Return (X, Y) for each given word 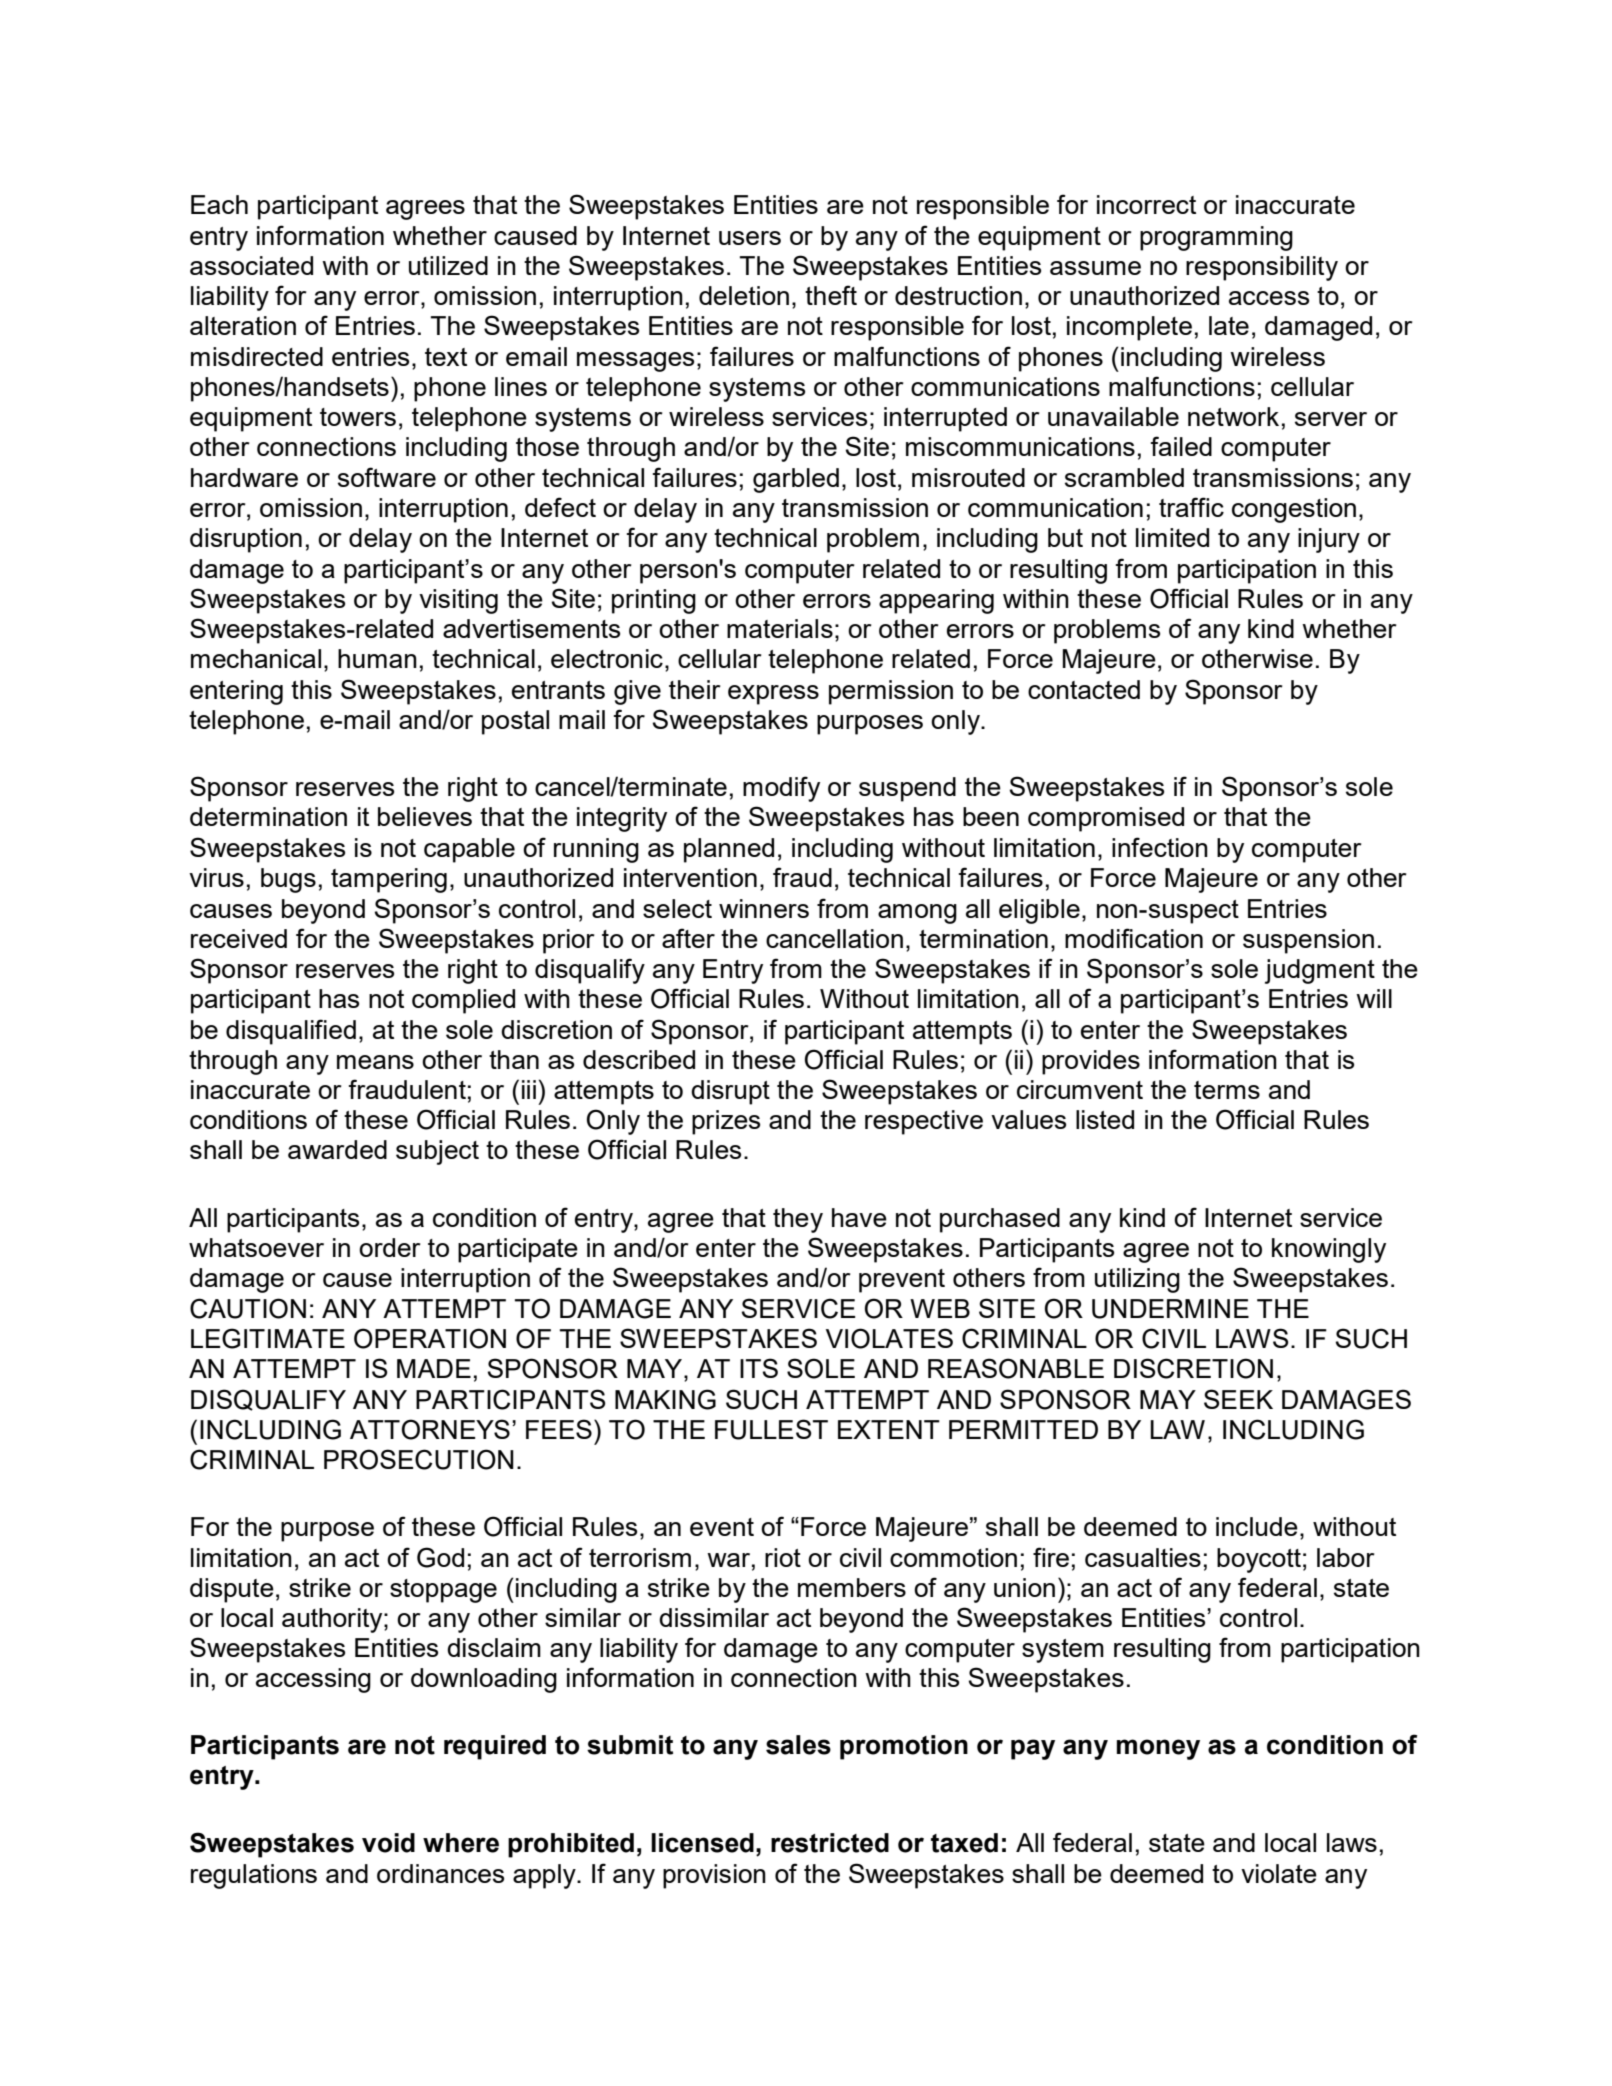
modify (781, 789)
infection (1160, 847)
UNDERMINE (1170, 1309)
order (390, 1247)
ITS (759, 1368)
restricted (830, 1843)
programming (1216, 238)
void (388, 1843)
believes (425, 816)
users (750, 238)
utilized (448, 265)
